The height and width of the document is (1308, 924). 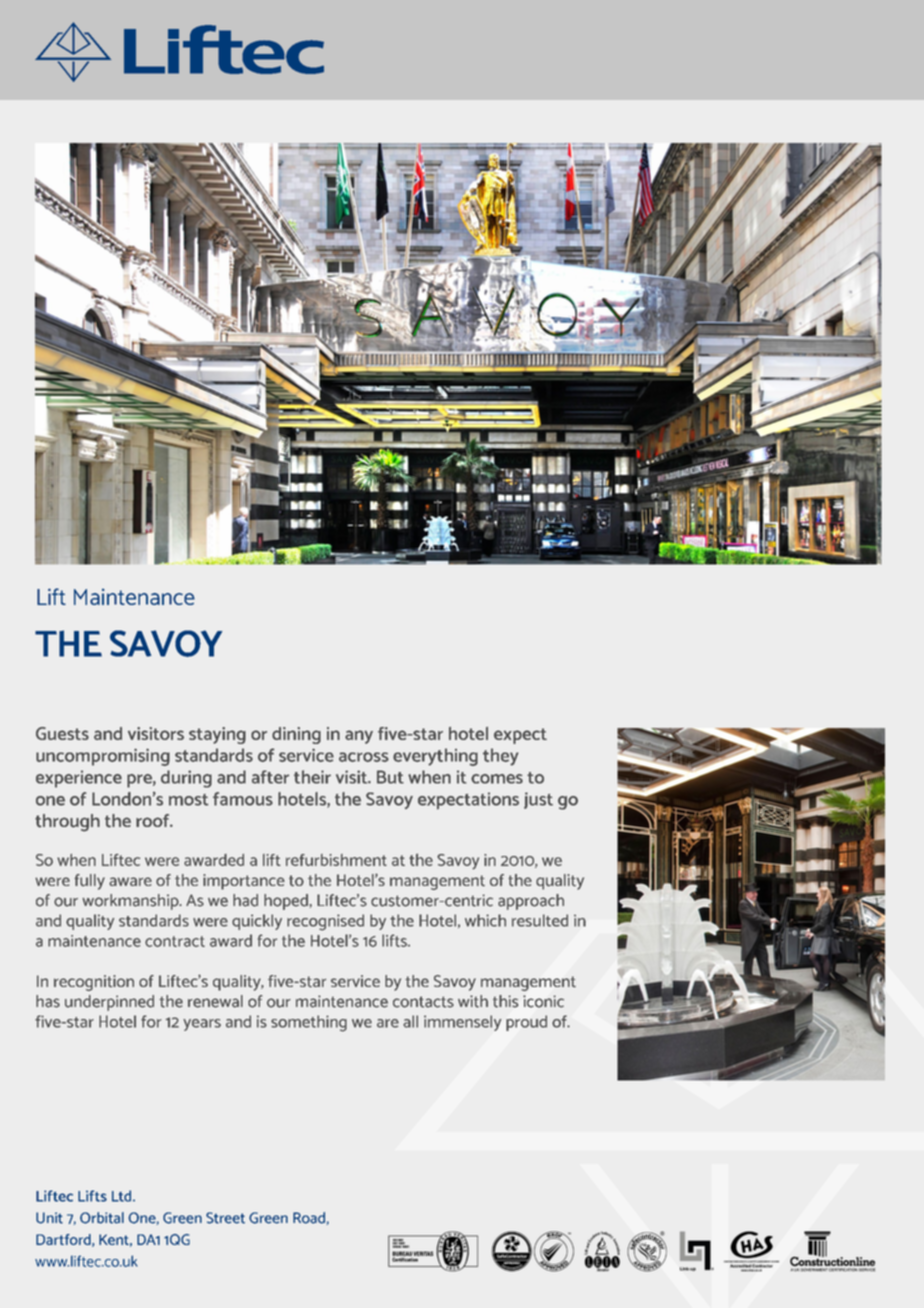 What do you see at coordinates (103, 757) in the document?
I see `uncompromising` at bounding box center [103, 757].
